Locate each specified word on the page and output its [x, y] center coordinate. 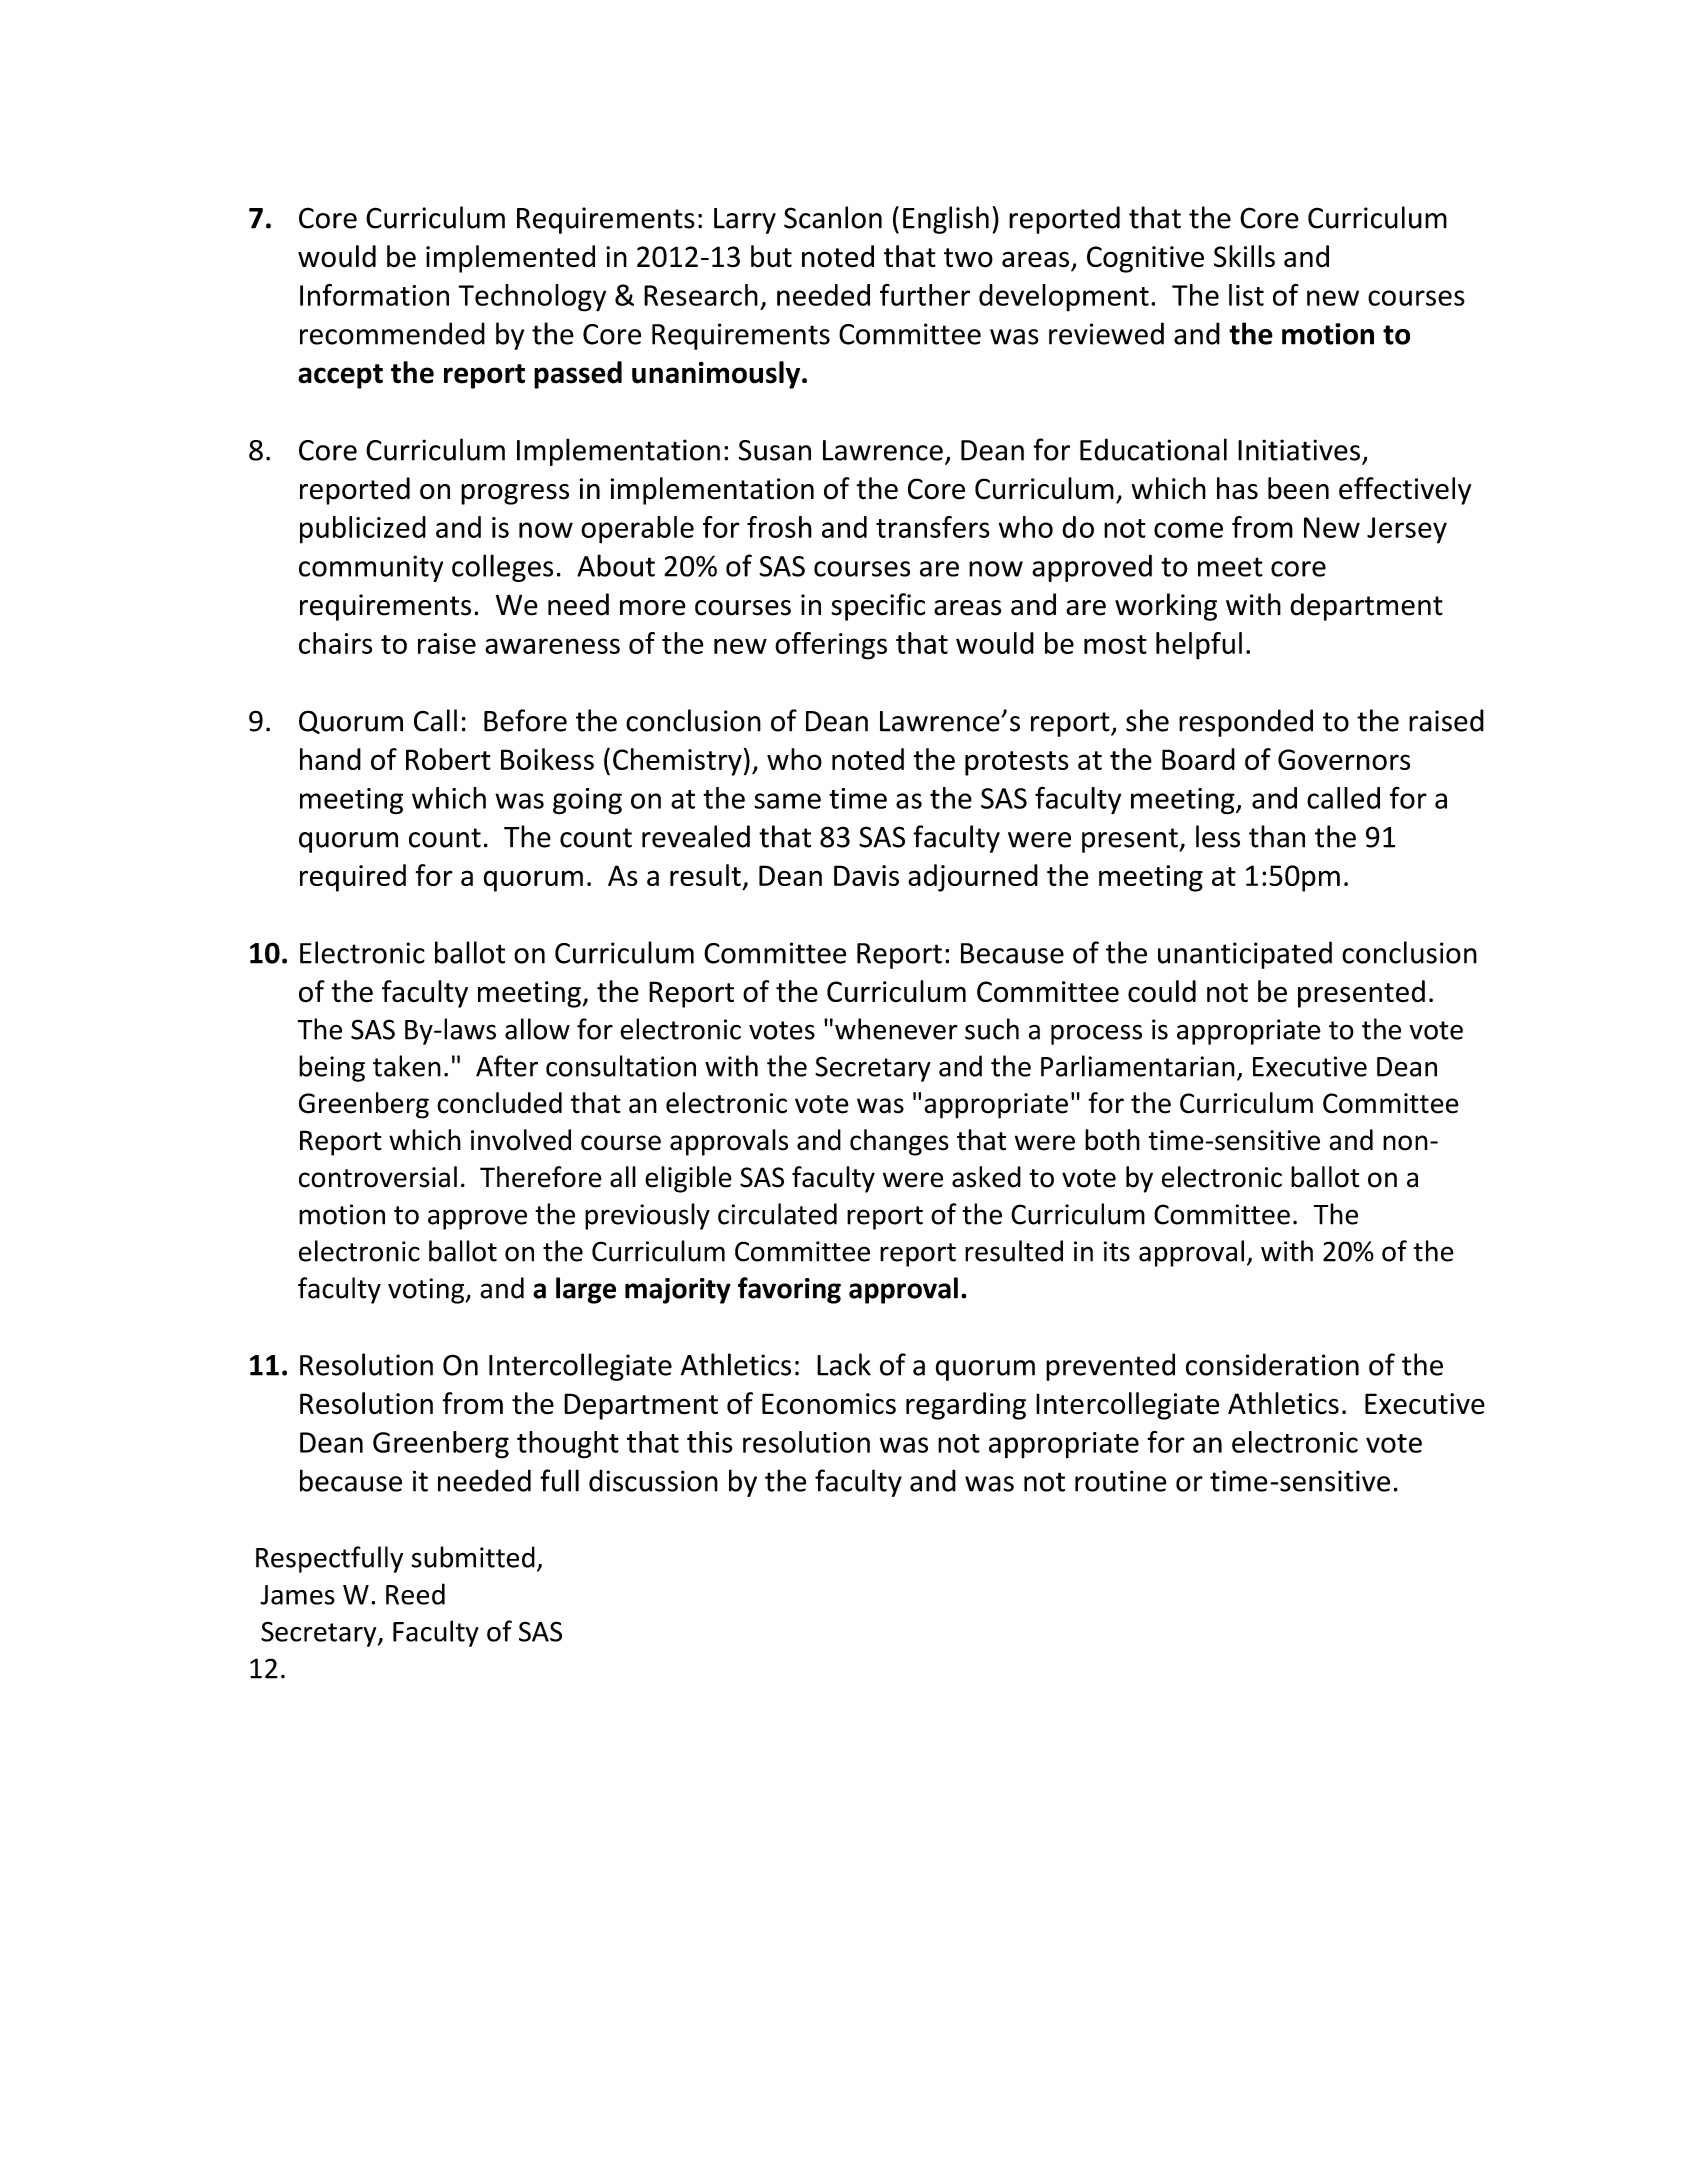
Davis [866, 875]
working [1166, 607]
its [1117, 1251]
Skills [1244, 256]
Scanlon [833, 217]
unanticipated [1245, 955]
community [371, 568]
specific [878, 607]
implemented [510, 259]
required [353, 878]
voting [427, 1291]
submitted [473, 1557]
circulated [777, 1214]
